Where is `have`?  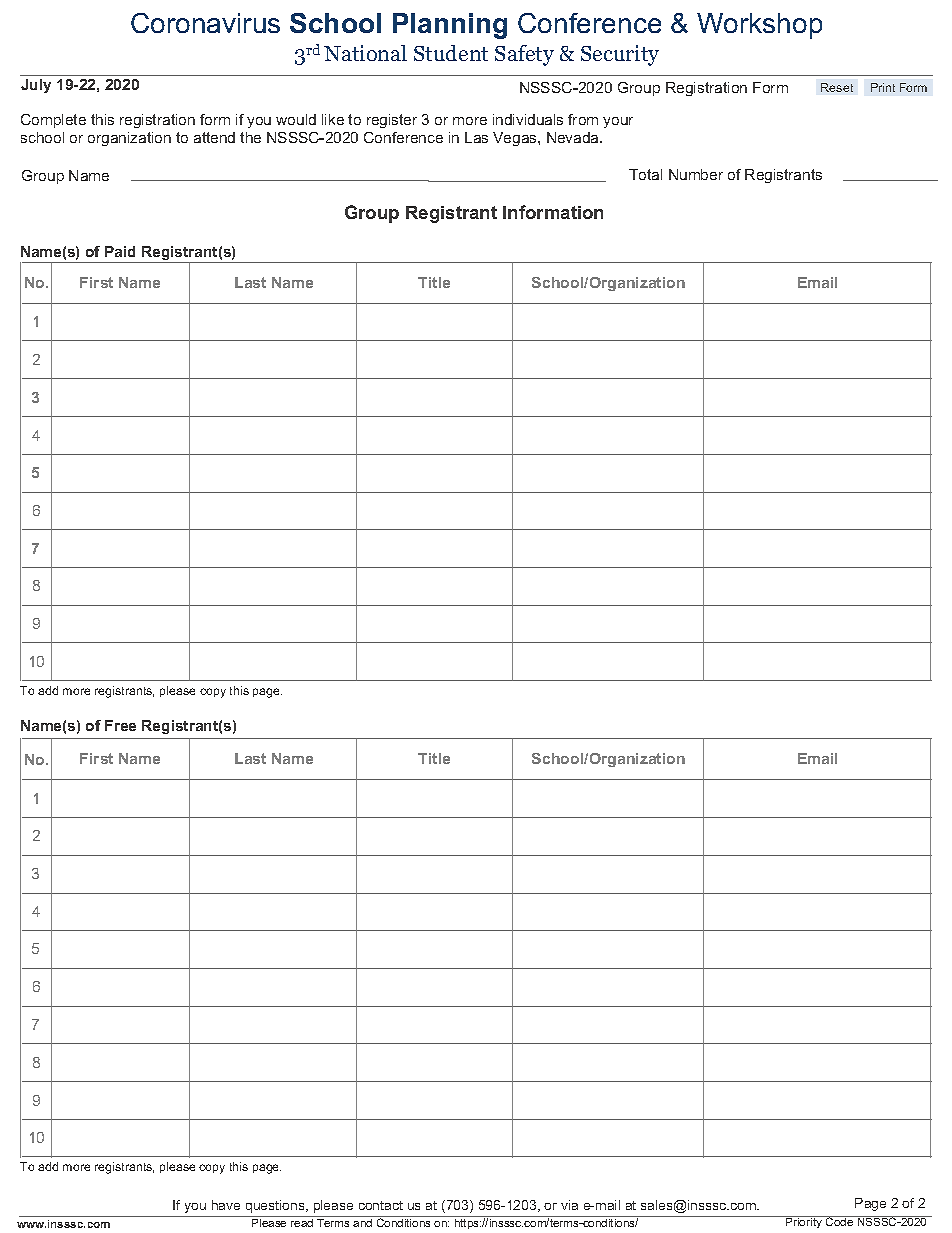
have is located at coordinates (226, 1205).
